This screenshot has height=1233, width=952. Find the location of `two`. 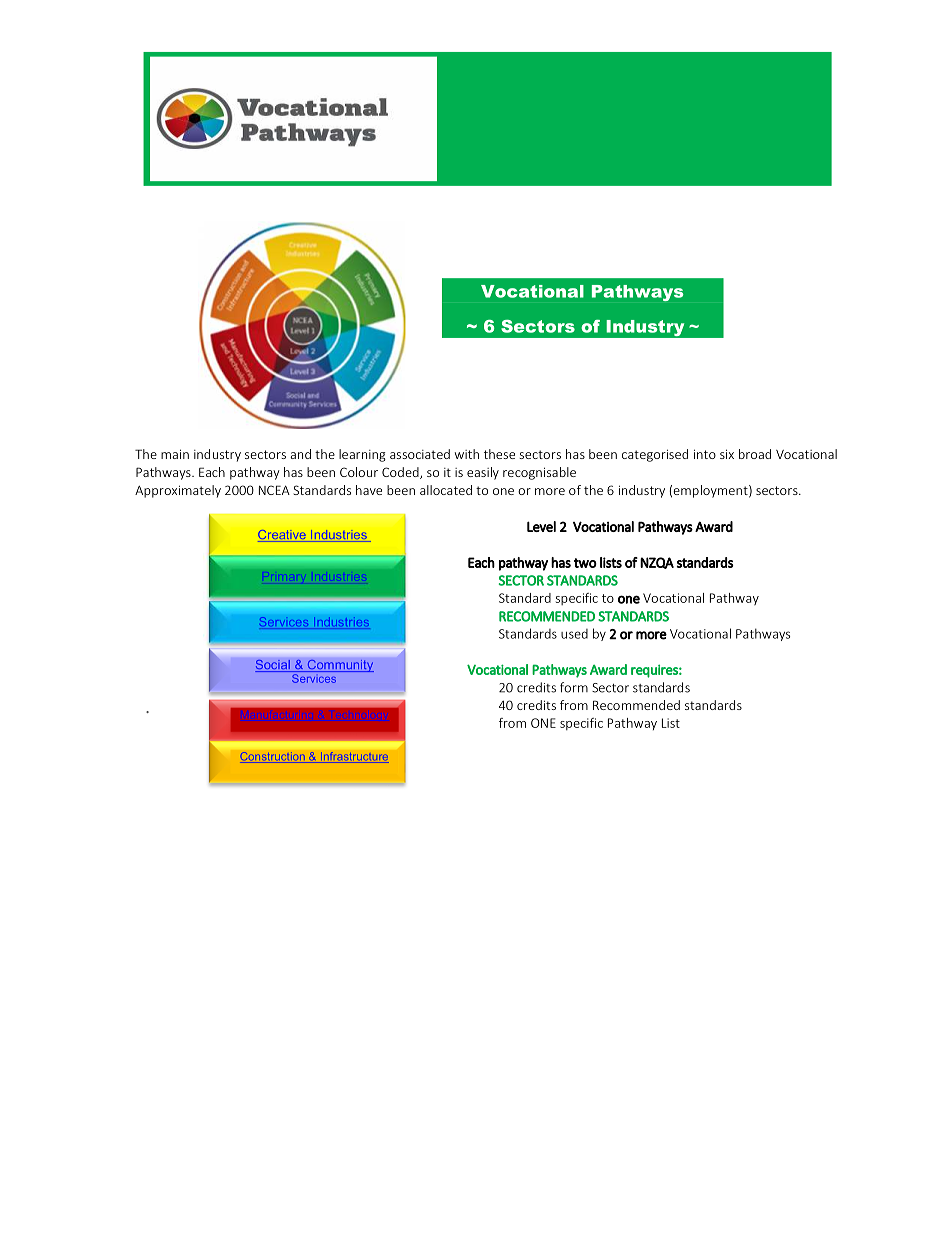

two is located at coordinates (585, 563).
